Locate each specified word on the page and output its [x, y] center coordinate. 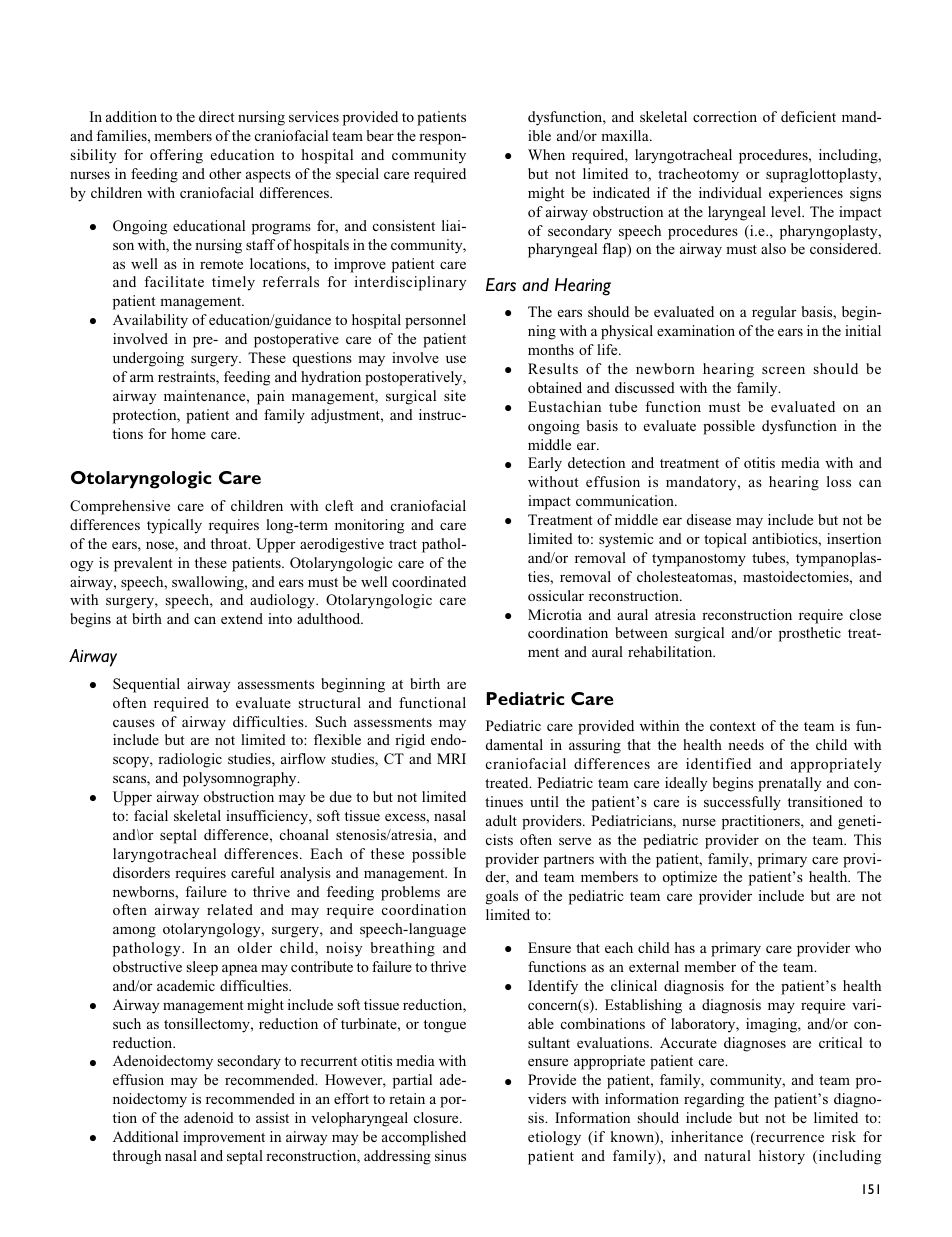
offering [176, 156]
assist [272, 1117]
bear [380, 135]
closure [437, 1117]
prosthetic [810, 634]
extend [242, 618]
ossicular [556, 595]
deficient [808, 116]
